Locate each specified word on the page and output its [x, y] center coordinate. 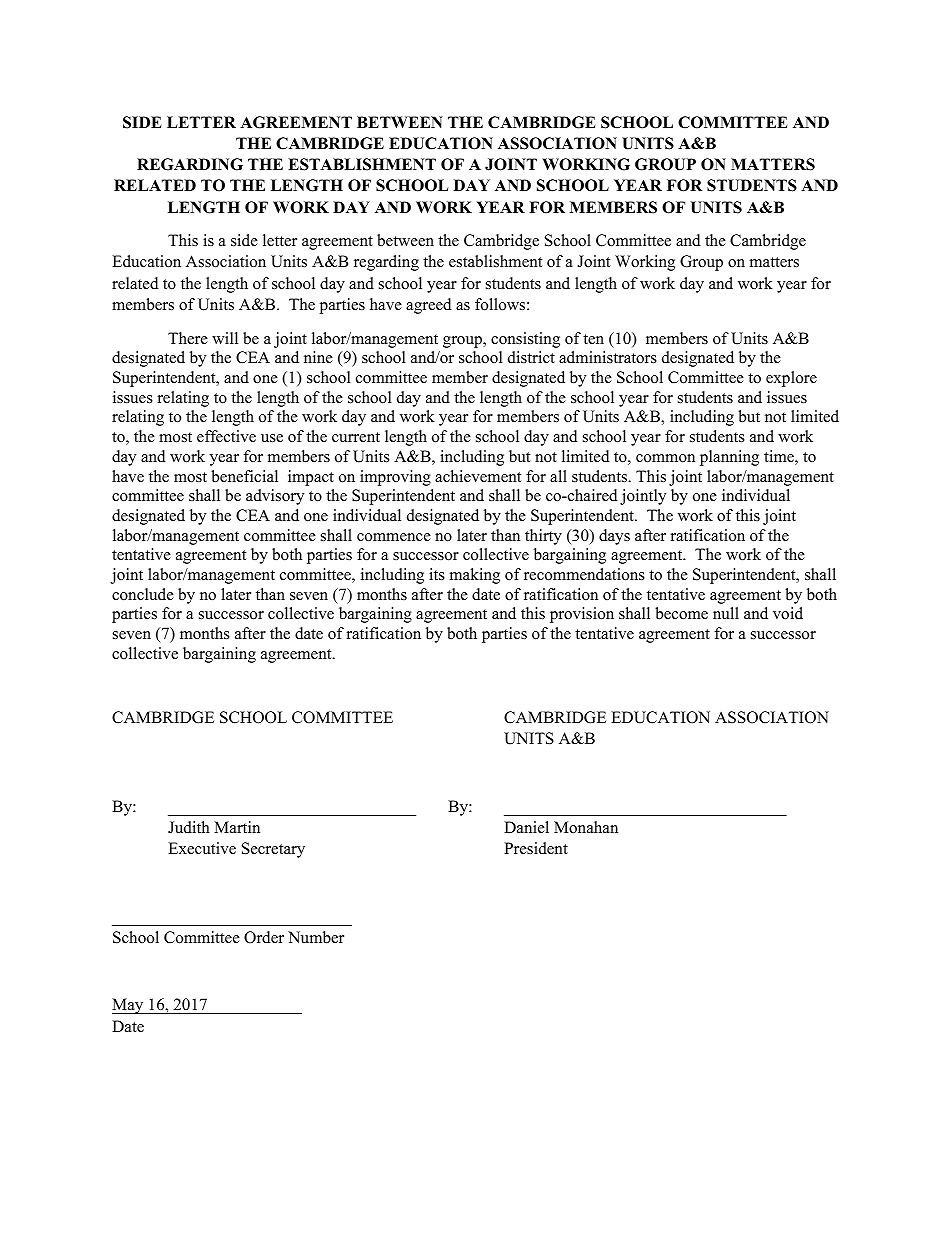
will [225, 338]
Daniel [526, 827]
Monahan [586, 827]
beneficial [244, 476]
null [726, 613]
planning [729, 458]
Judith [189, 827]
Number [316, 937]
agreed [429, 306]
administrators [608, 357]
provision [582, 615]
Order [264, 937]
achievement [478, 476]
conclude [143, 594]
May [129, 1006]
